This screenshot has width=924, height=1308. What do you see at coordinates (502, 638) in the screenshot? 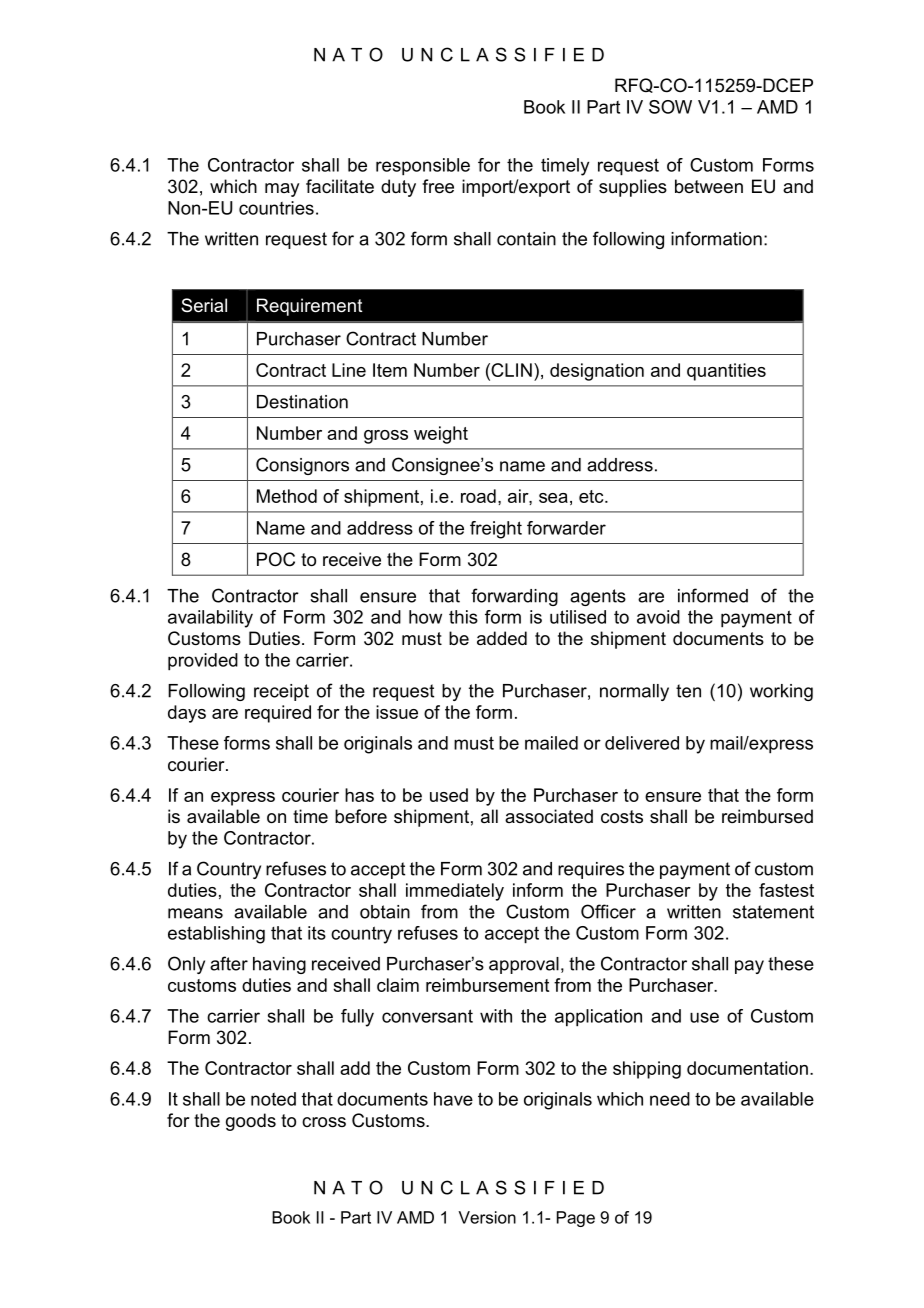
I see `added` at bounding box center [502, 638].
